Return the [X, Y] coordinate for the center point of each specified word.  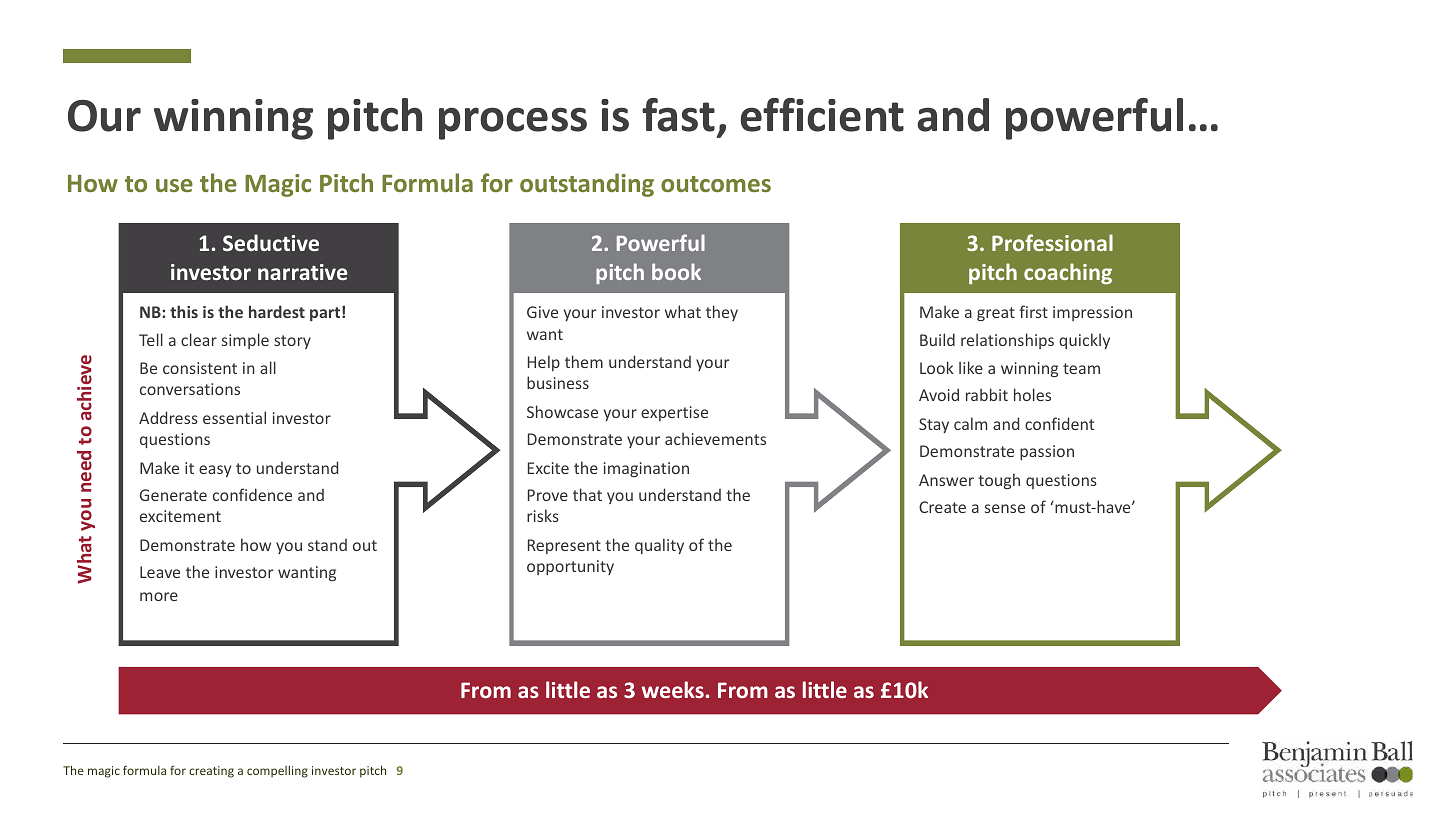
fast [678, 115]
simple [245, 341]
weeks [673, 689]
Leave [160, 572]
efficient [822, 115]
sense [1005, 508]
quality [659, 546]
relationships [1007, 341]
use [174, 185]
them [584, 361]
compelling [277, 772]
